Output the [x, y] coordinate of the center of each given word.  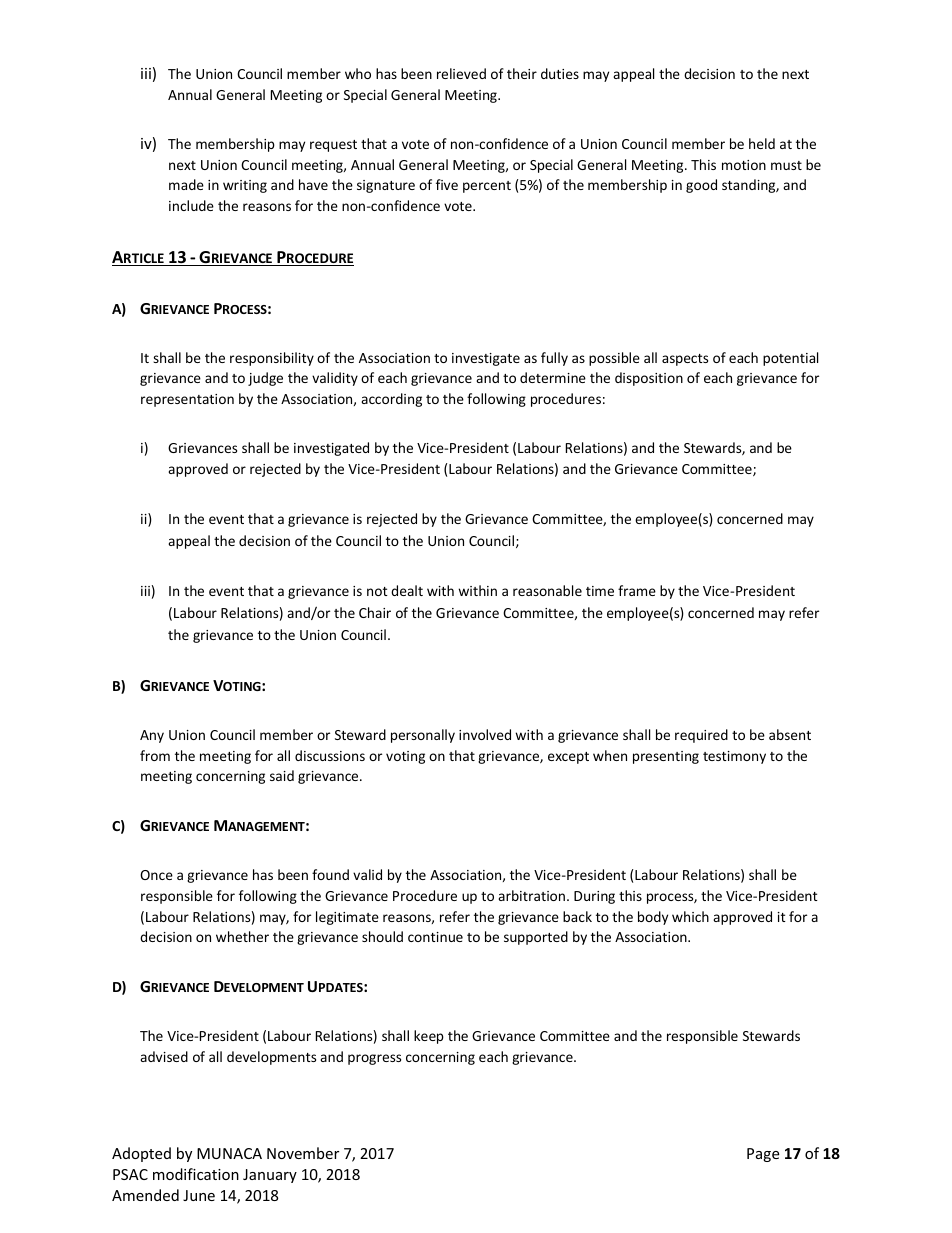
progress [374, 1059]
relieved [461, 73]
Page [763, 1155]
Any [152, 736]
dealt [407, 590]
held [762, 143]
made [186, 184]
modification [196, 1174]
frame [637, 590]
